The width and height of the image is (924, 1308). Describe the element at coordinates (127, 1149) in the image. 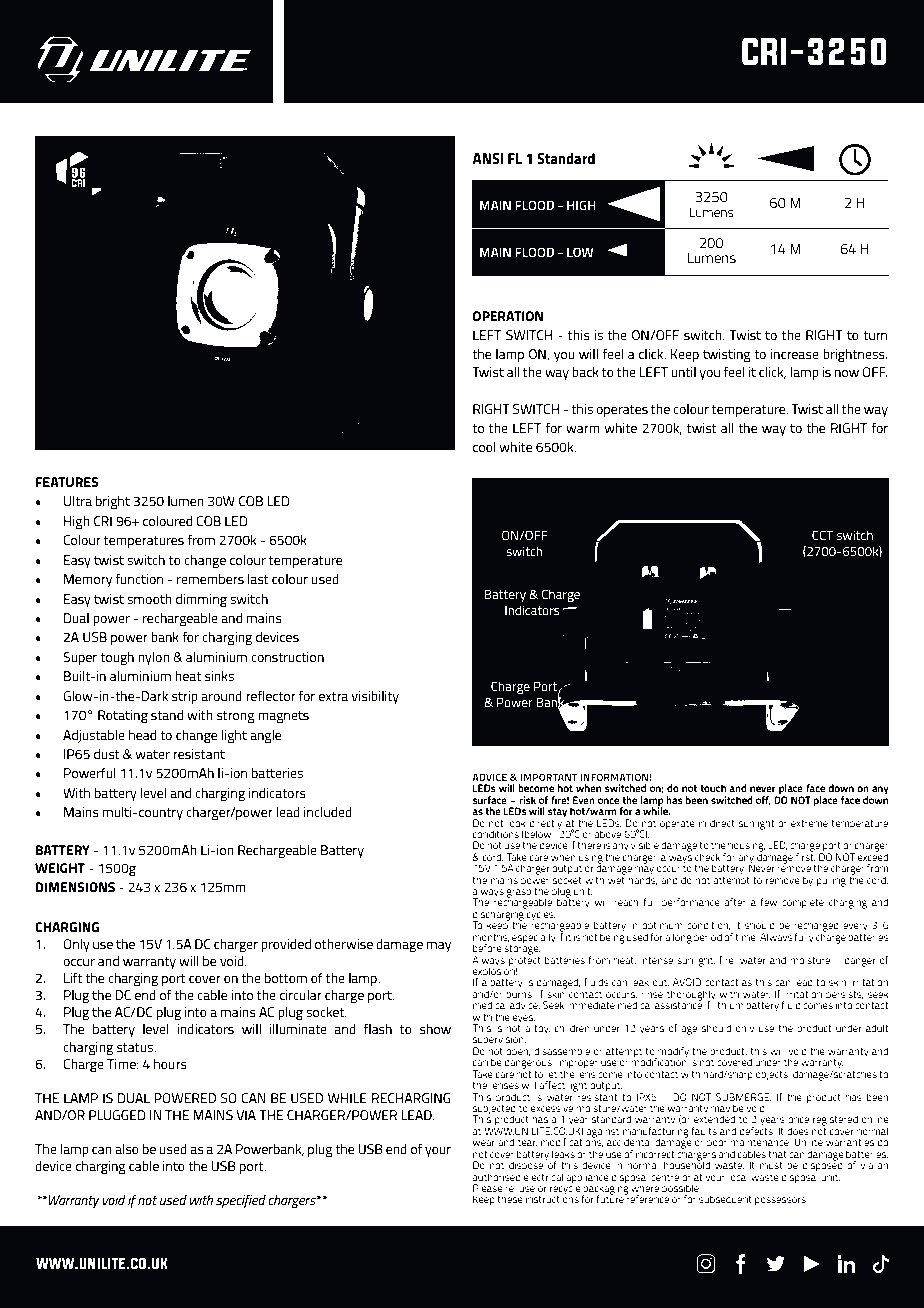

I see `also` at that location.
